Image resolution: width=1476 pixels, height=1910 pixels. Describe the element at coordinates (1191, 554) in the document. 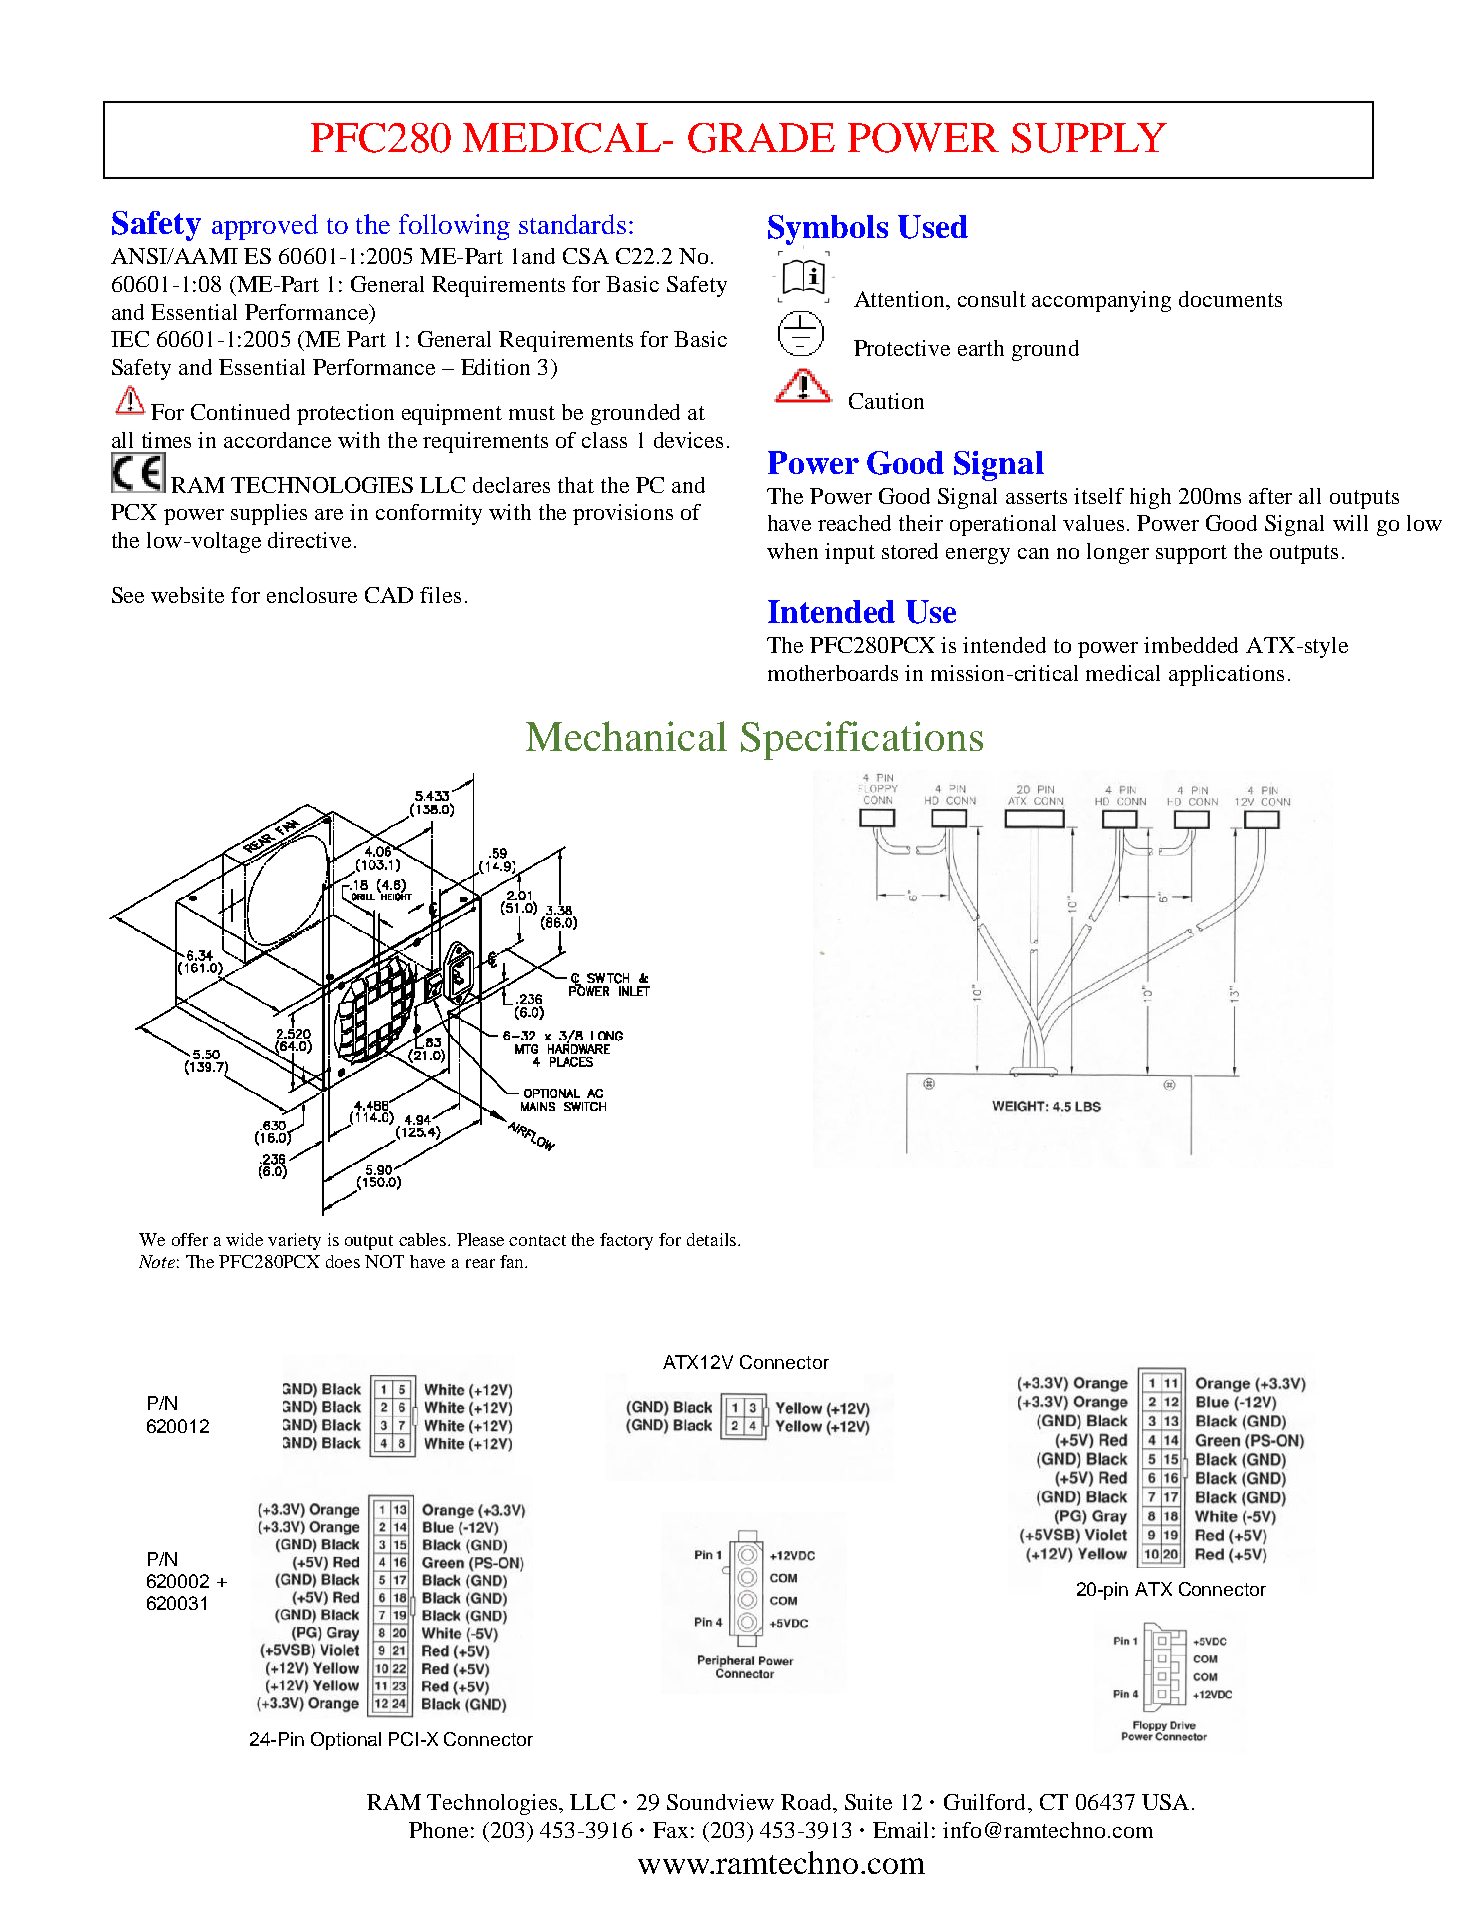

I see `support` at that location.
